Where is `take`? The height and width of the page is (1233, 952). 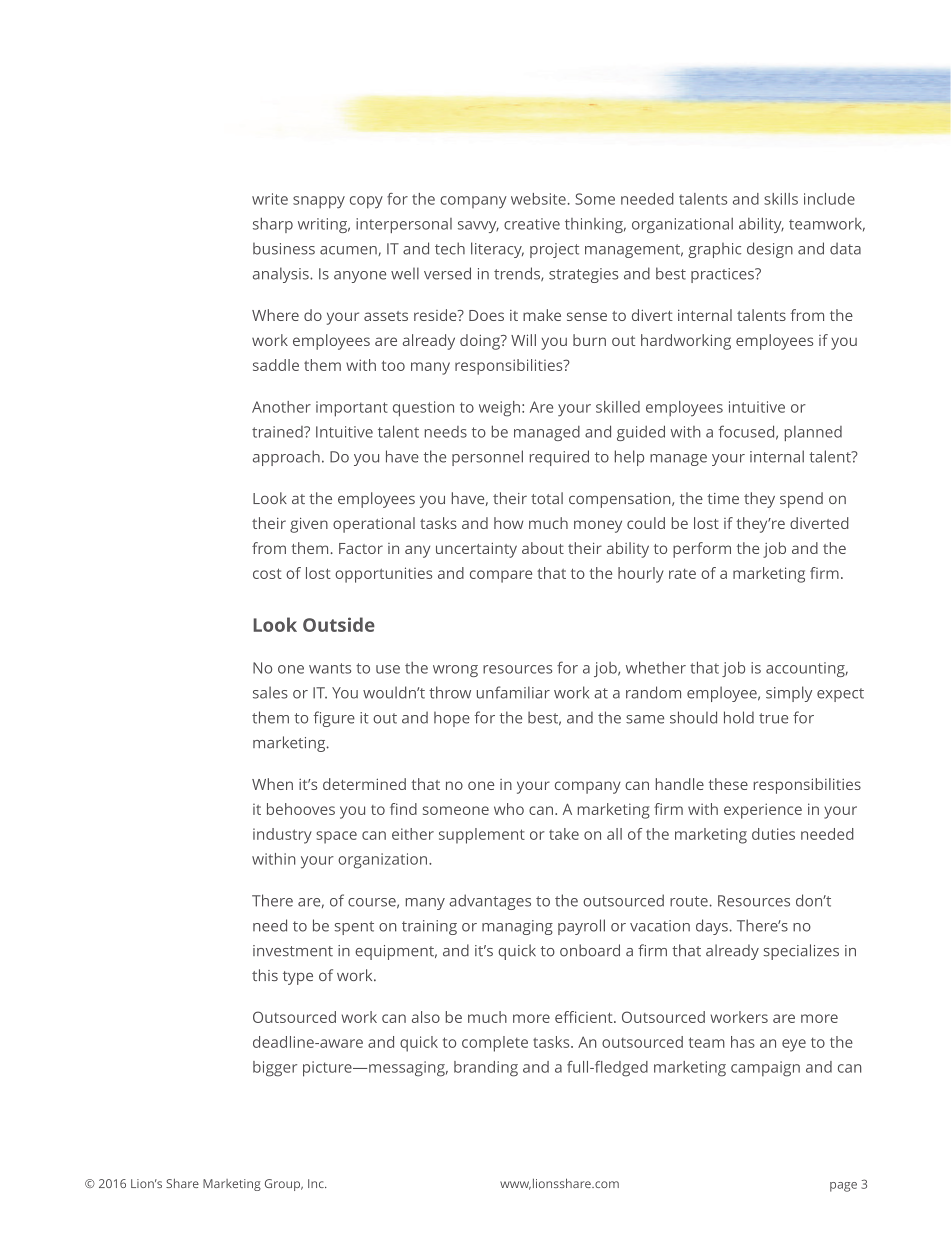 take is located at coordinates (564, 834).
